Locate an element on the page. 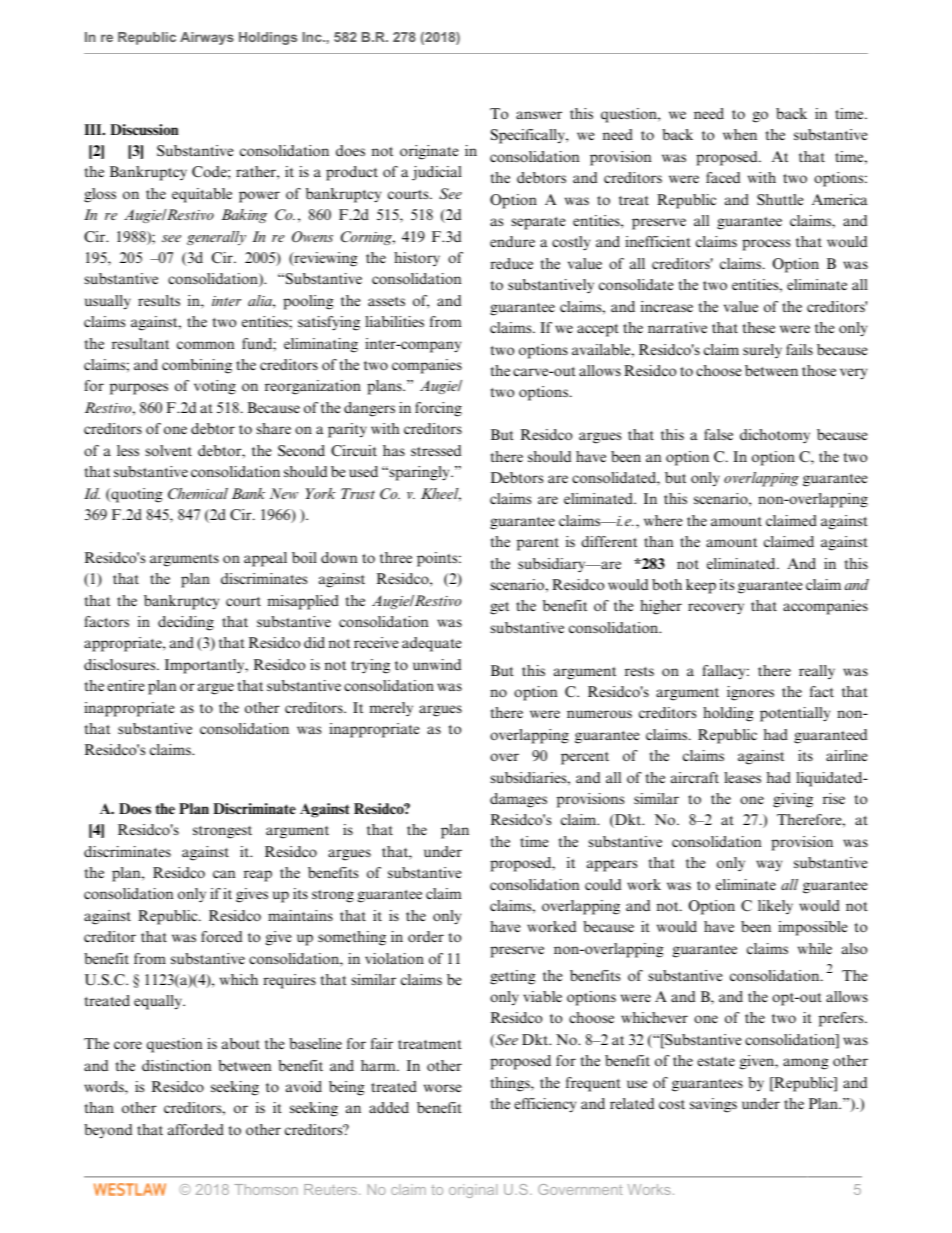  answer is located at coordinates (539, 115).
